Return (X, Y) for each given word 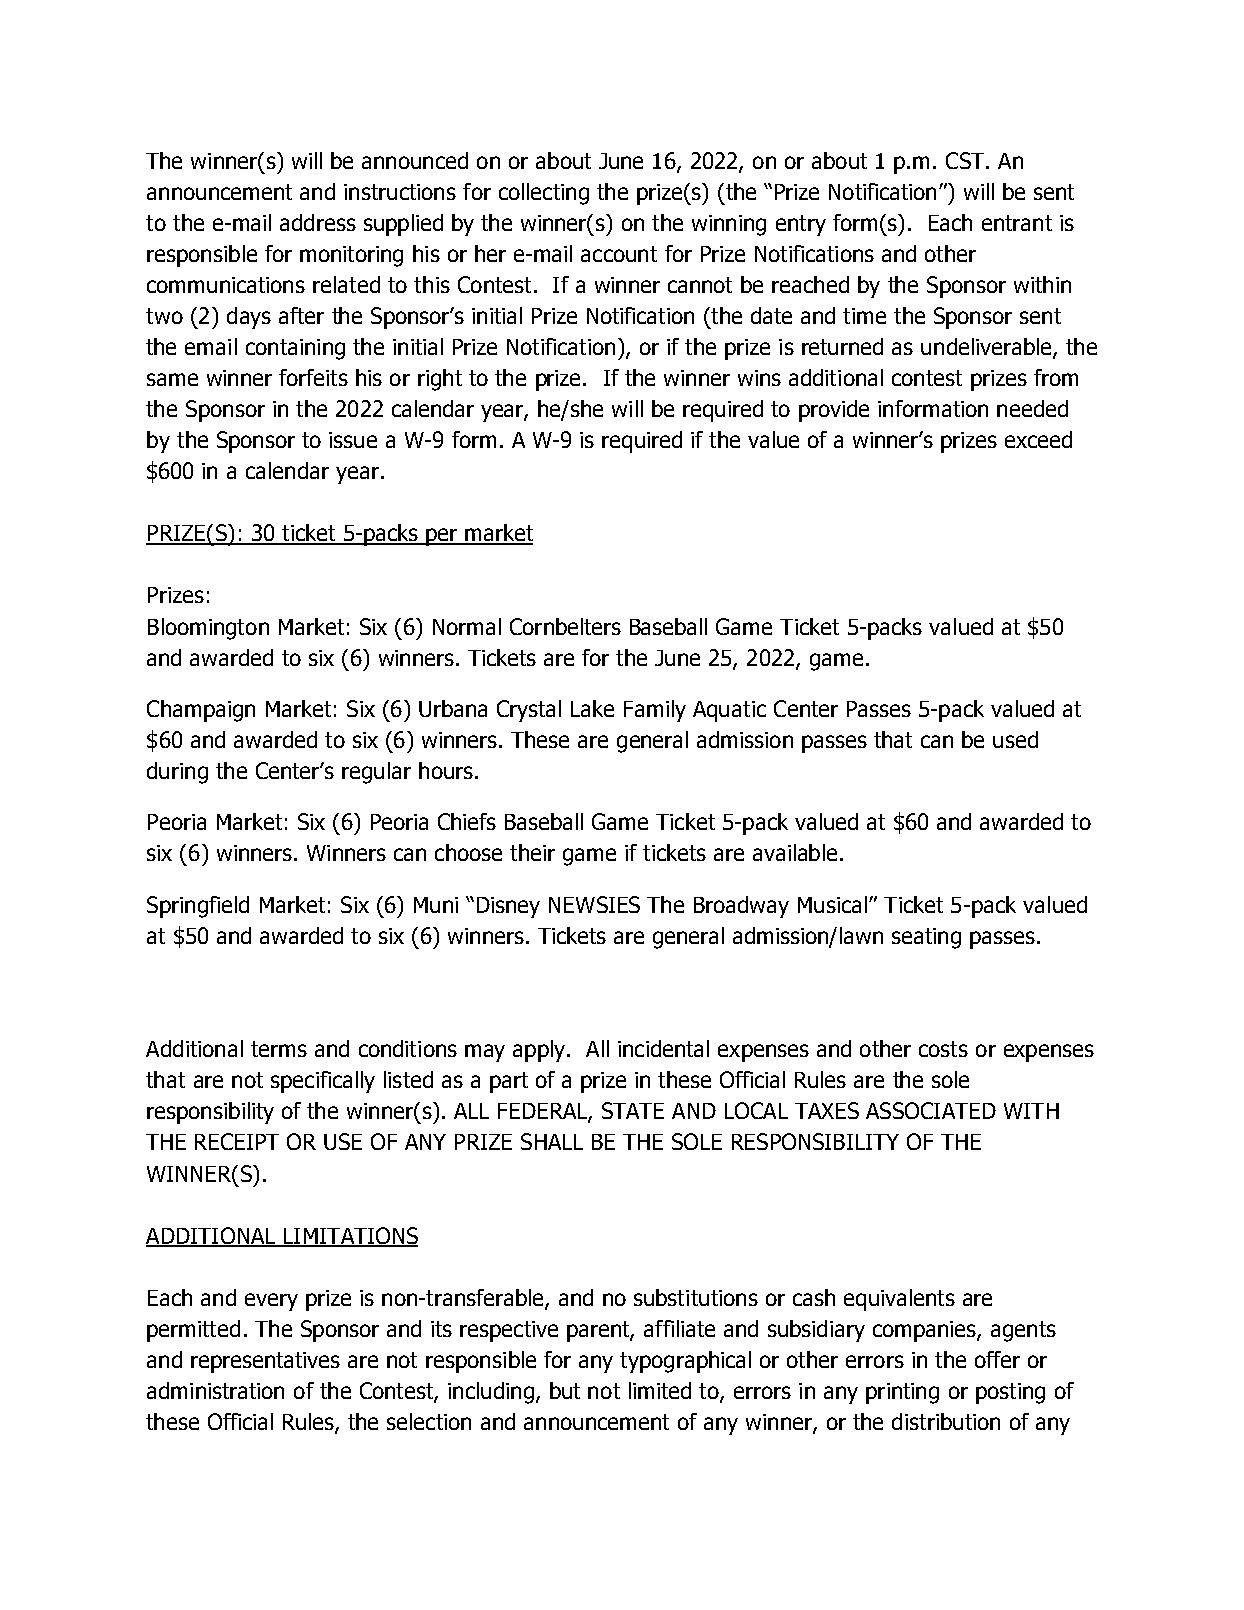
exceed (1038, 439)
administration (215, 1390)
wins (759, 378)
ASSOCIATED (931, 1110)
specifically (323, 1082)
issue (353, 440)
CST (966, 160)
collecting (544, 194)
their (532, 852)
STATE (633, 1110)
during (177, 773)
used (1015, 739)
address (318, 222)
